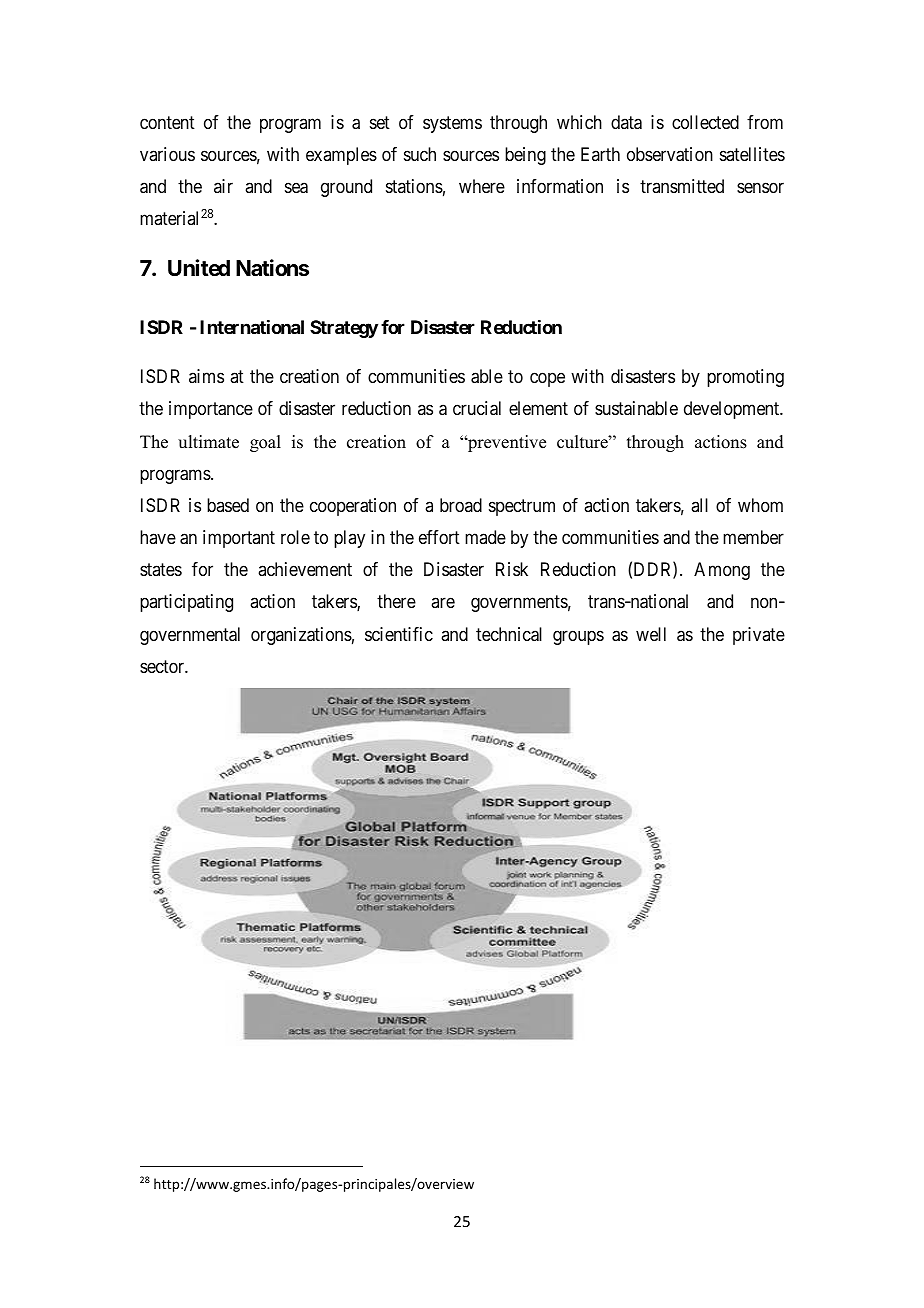 This image has width=924, height=1308. I want to click on collected, so click(705, 122).
